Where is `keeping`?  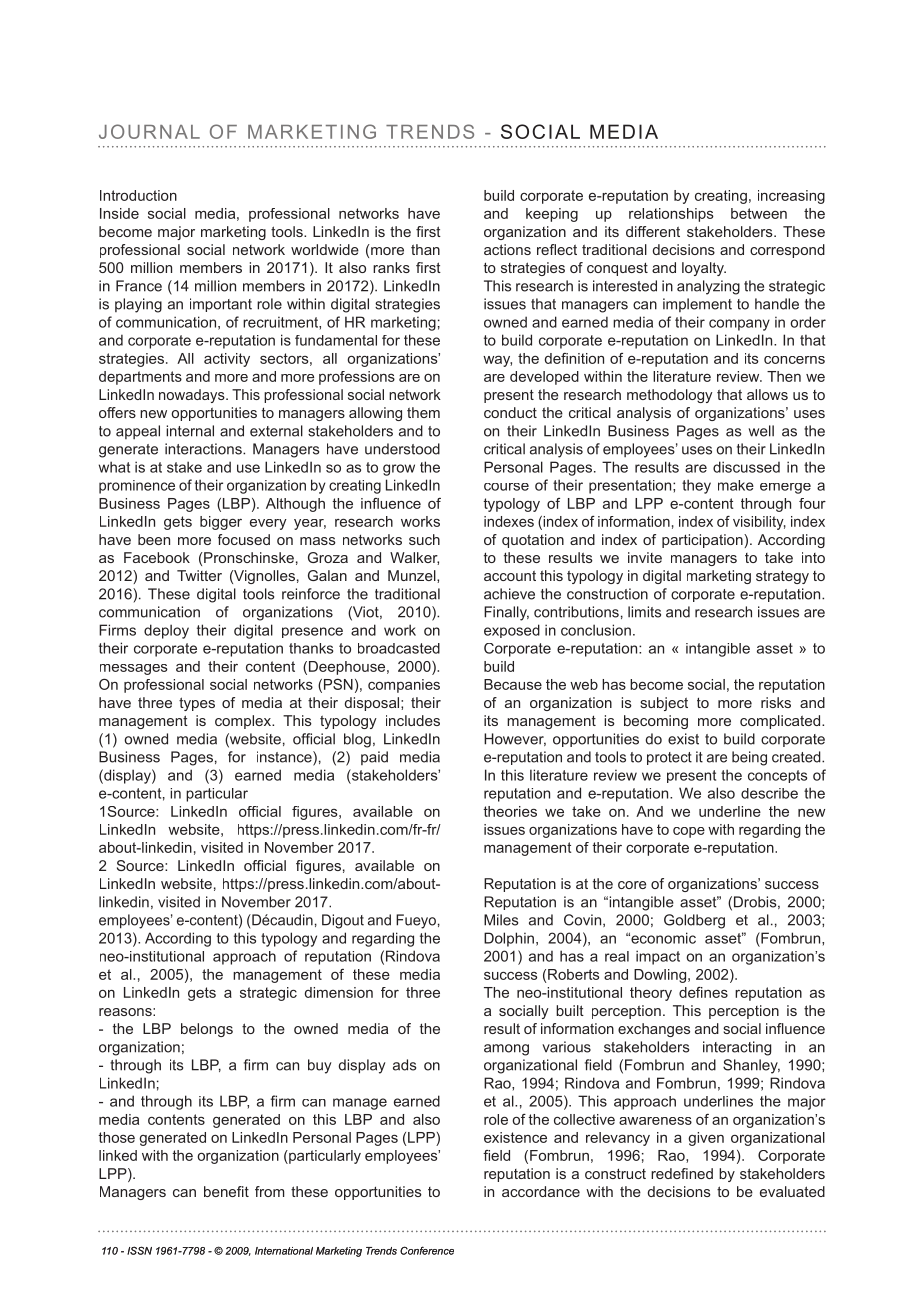 keeping is located at coordinates (552, 215).
